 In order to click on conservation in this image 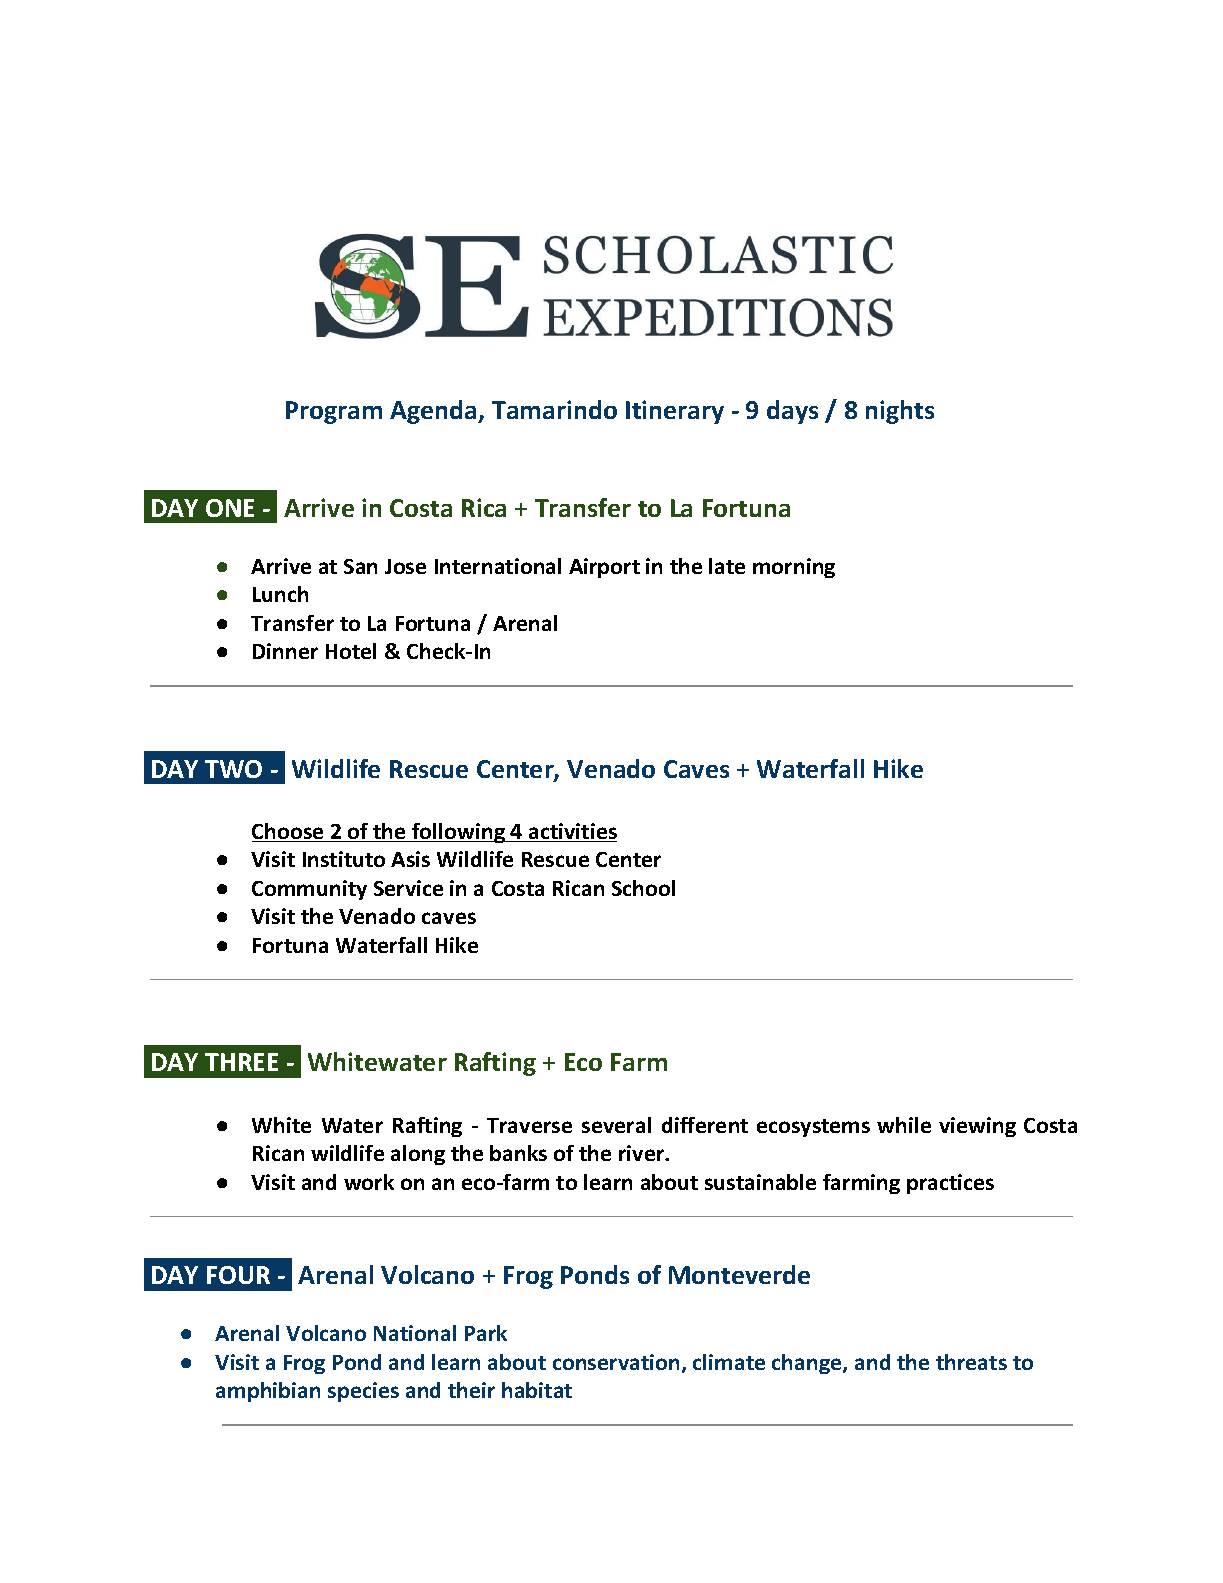, I will do `click(616, 1362)`.
